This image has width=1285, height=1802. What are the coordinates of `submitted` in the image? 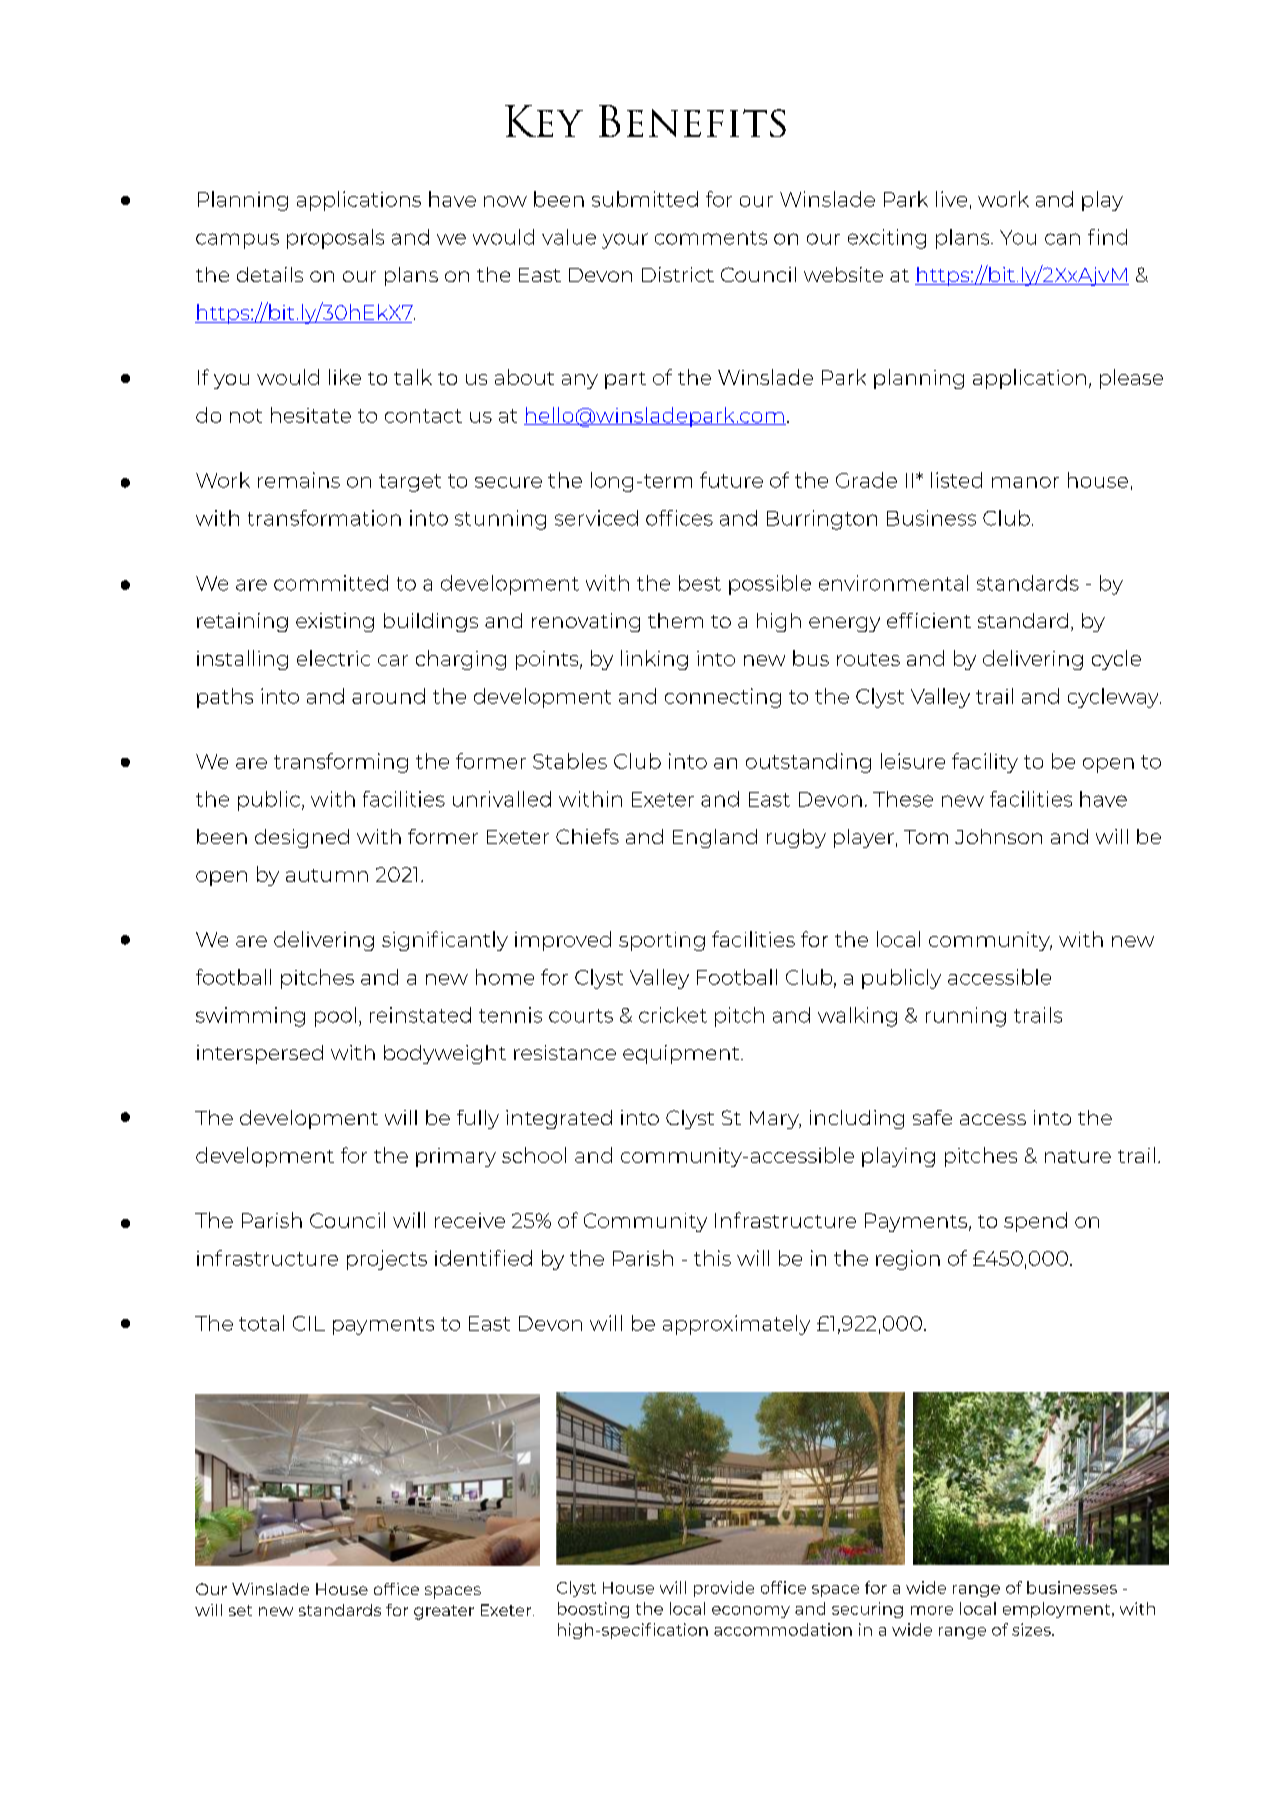 It's located at (645, 199).
